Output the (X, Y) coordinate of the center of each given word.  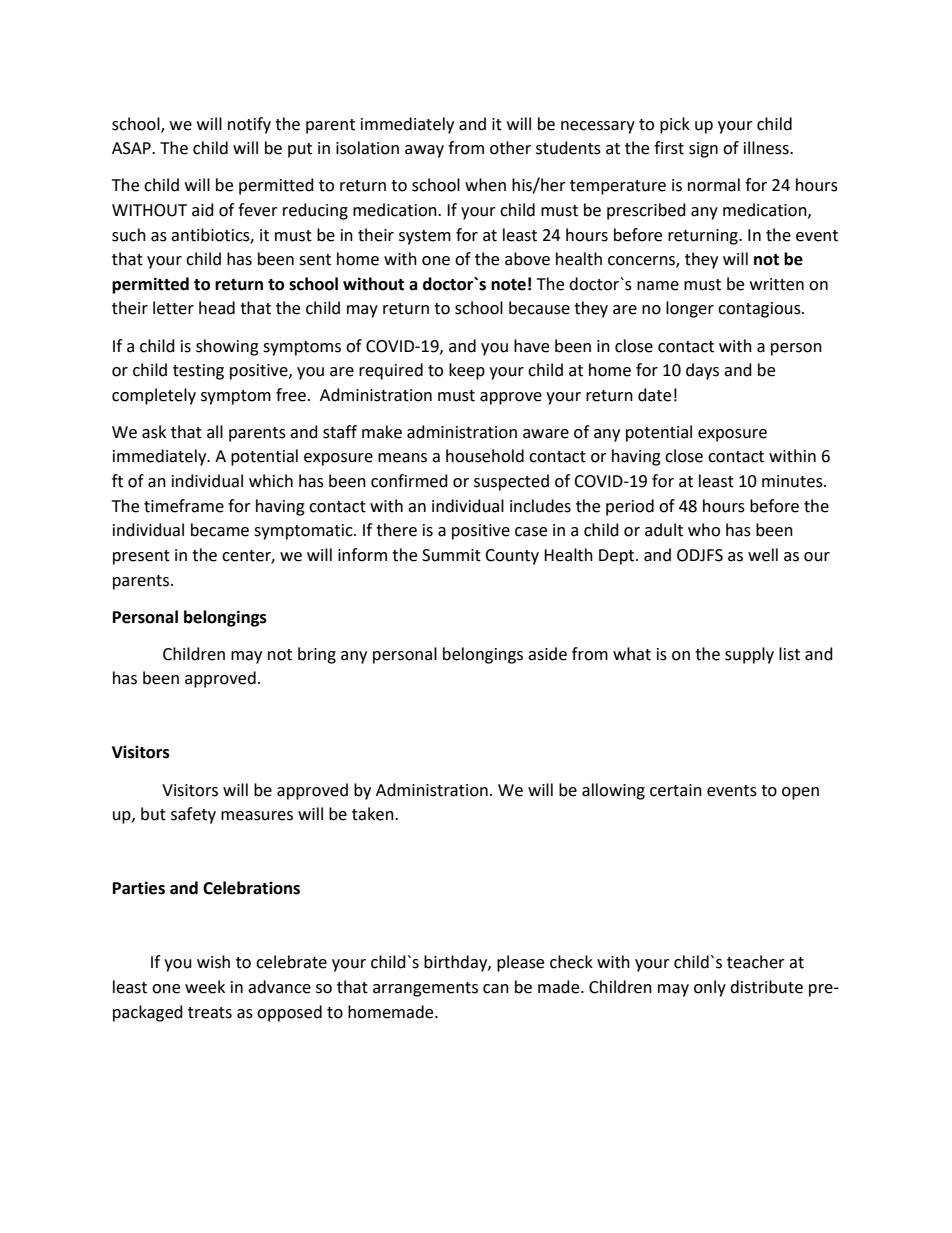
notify (249, 125)
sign (703, 150)
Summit (451, 555)
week (205, 987)
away (424, 151)
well (763, 555)
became (220, 530)
